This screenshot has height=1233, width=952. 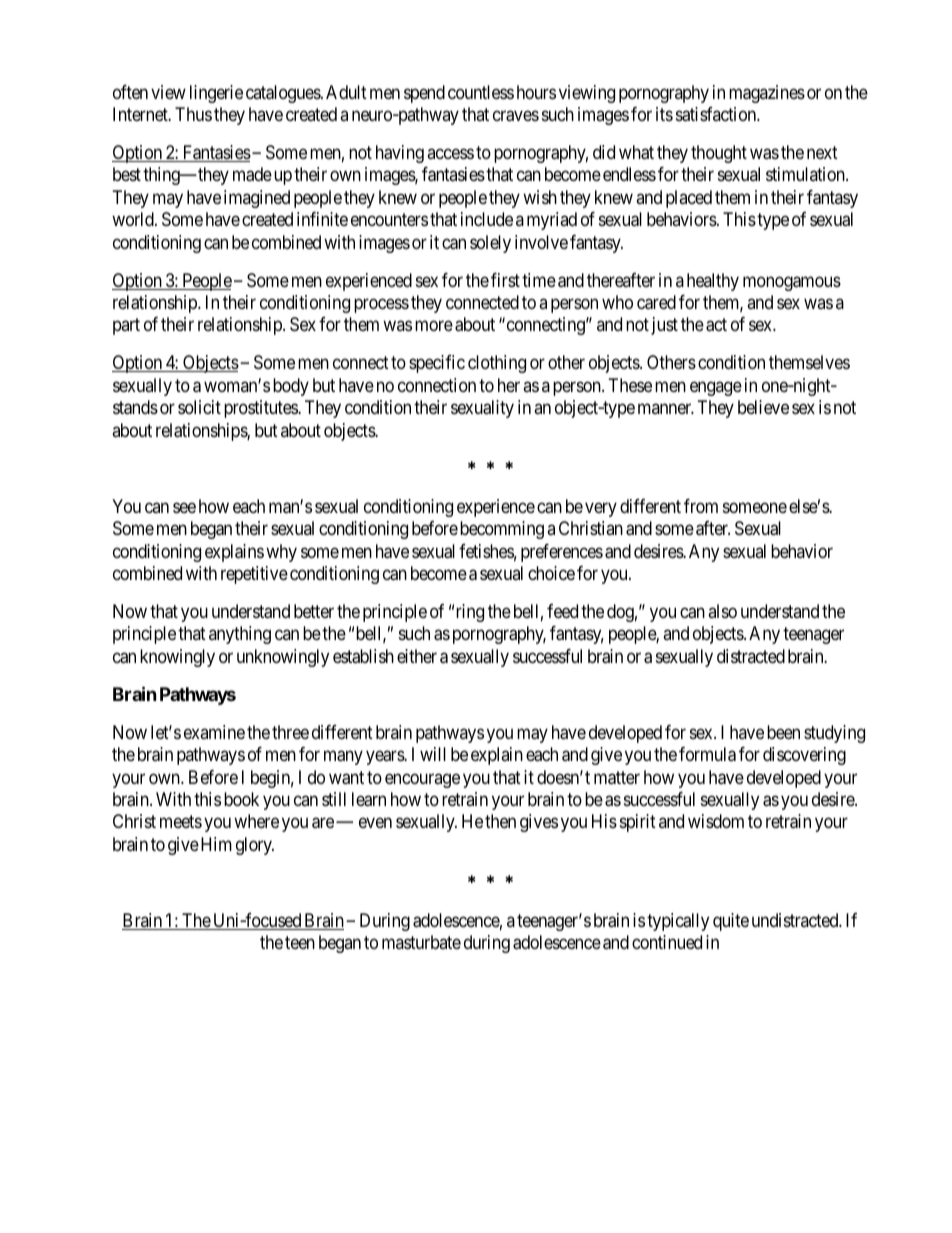 What do you see at coordinates (716, 388) in the screenshot?
I see `engage` at bounding box center [716, 388].
